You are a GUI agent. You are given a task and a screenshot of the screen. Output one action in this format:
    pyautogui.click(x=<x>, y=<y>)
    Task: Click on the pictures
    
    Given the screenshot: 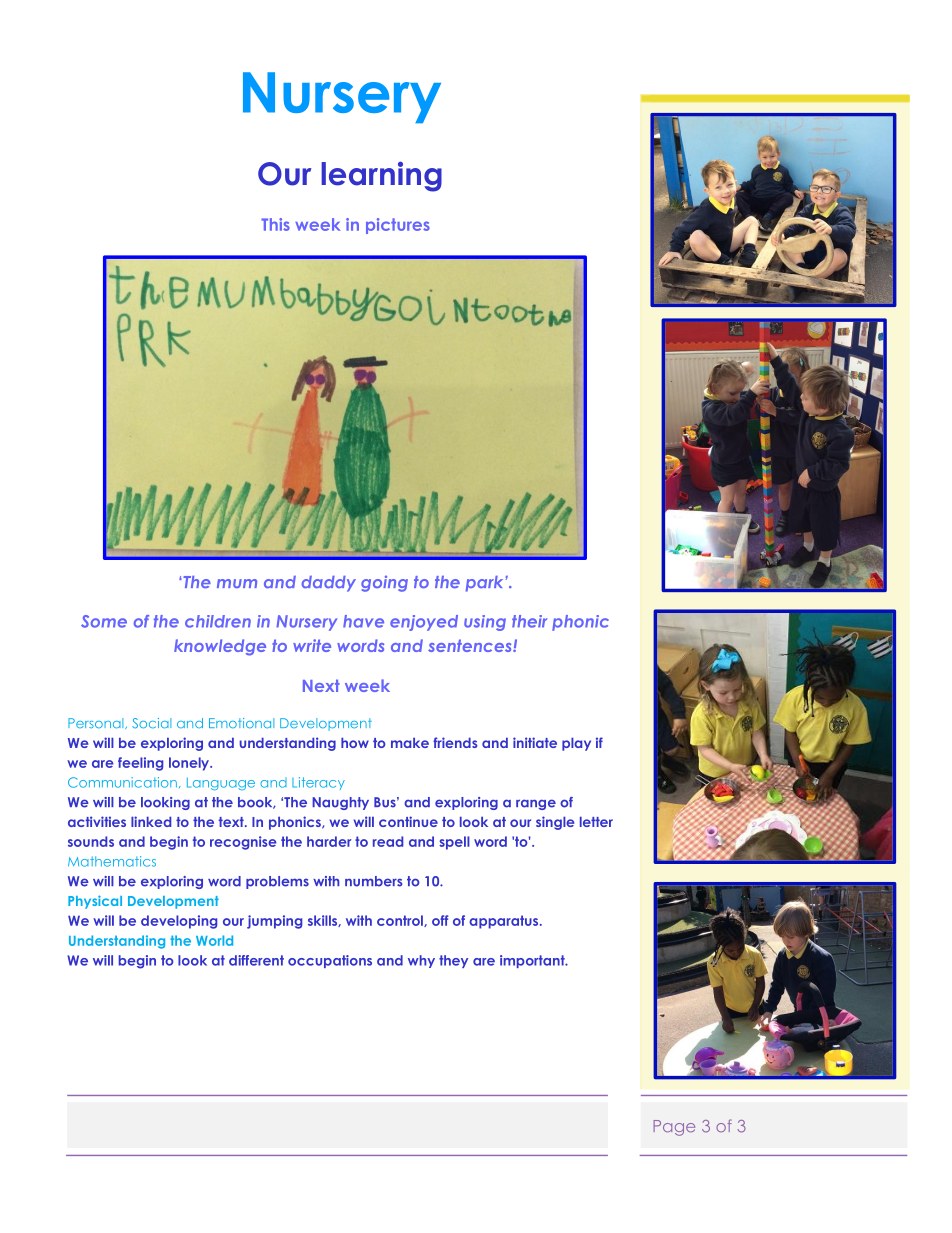 What is the action you would take?
    pyautogui.click(x=398, y=226)
